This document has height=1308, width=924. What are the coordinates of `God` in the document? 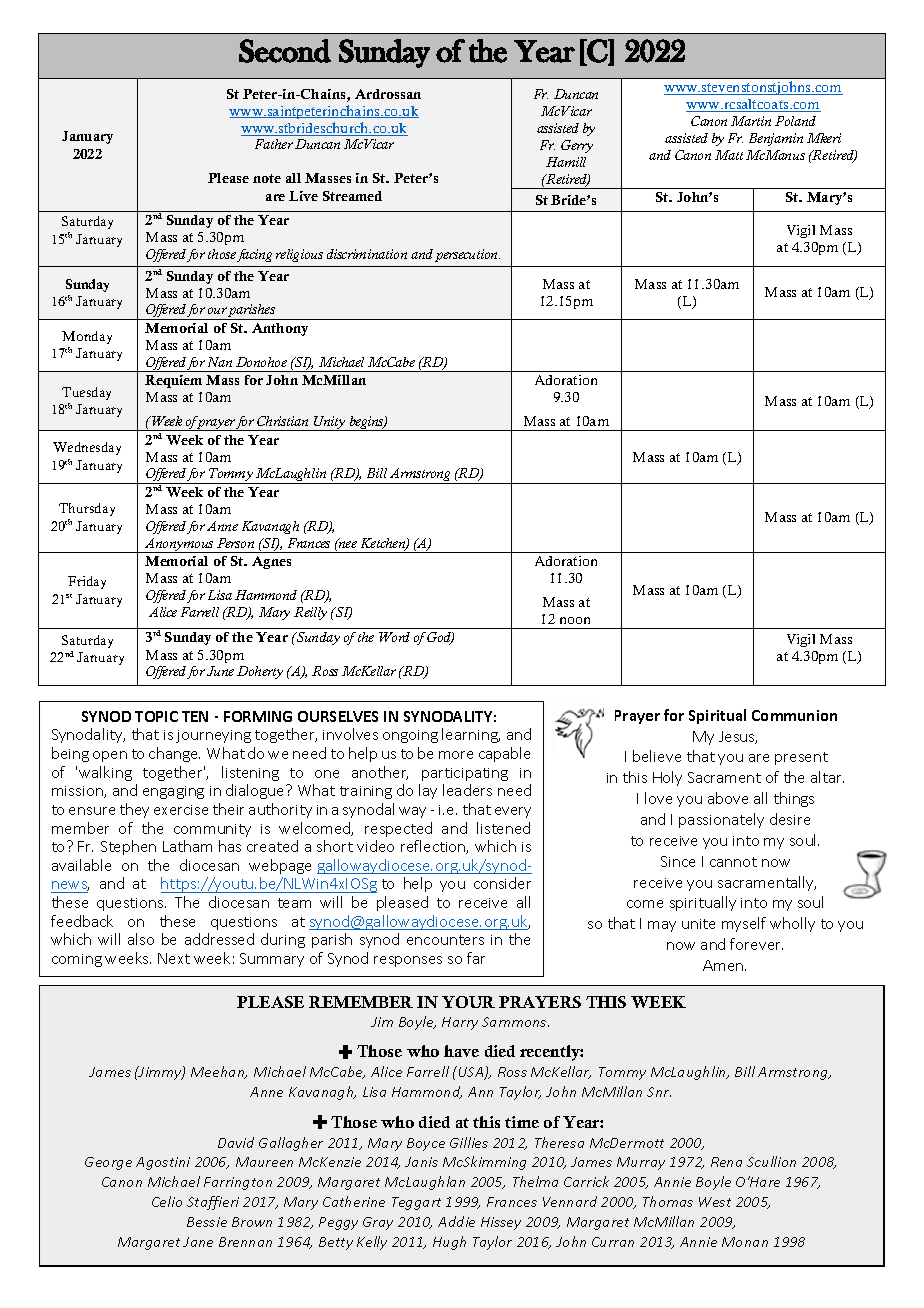 It's located at (440, 638).
